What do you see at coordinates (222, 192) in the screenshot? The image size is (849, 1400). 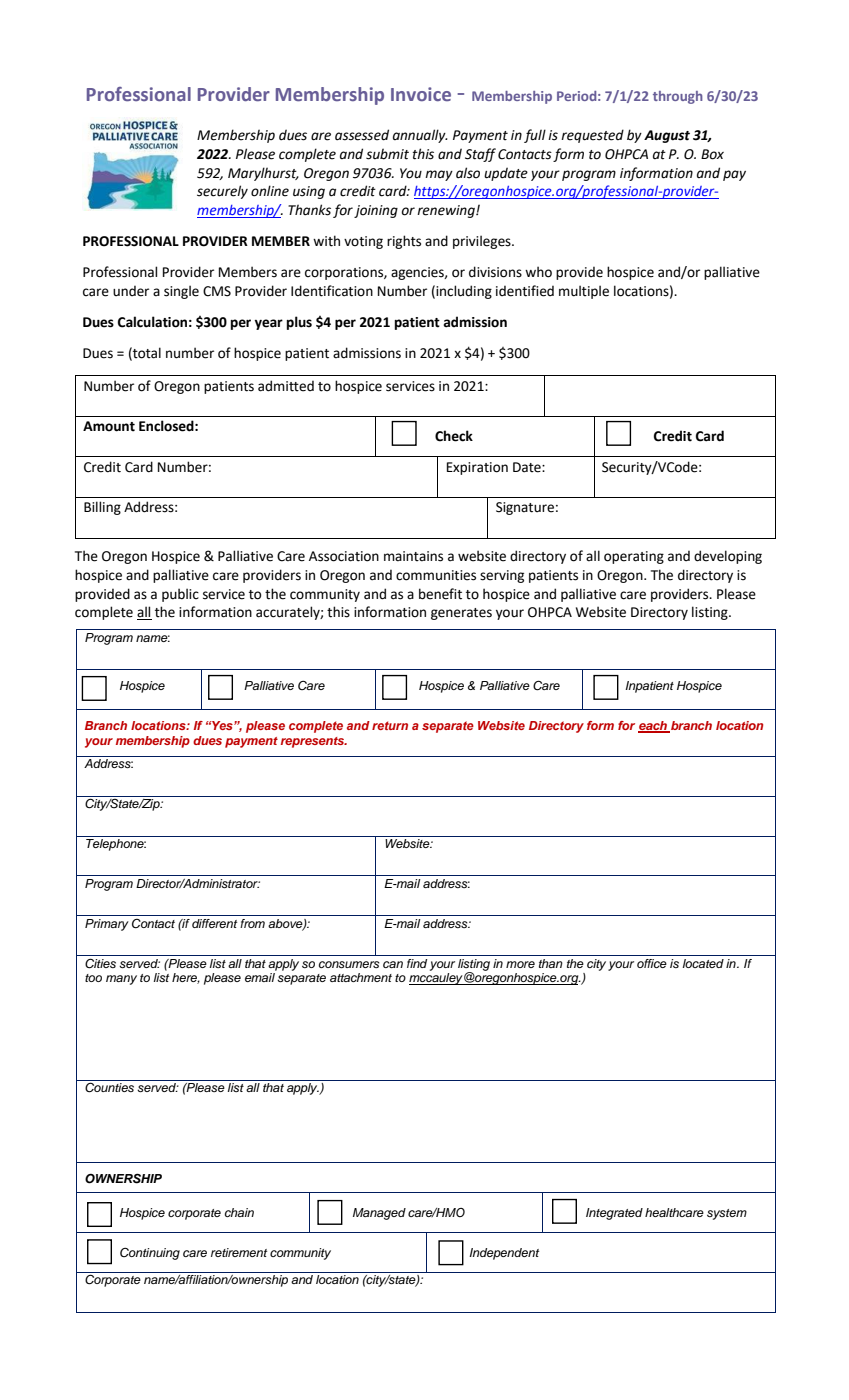 I see `securely` at bounding box center [222, 192].
